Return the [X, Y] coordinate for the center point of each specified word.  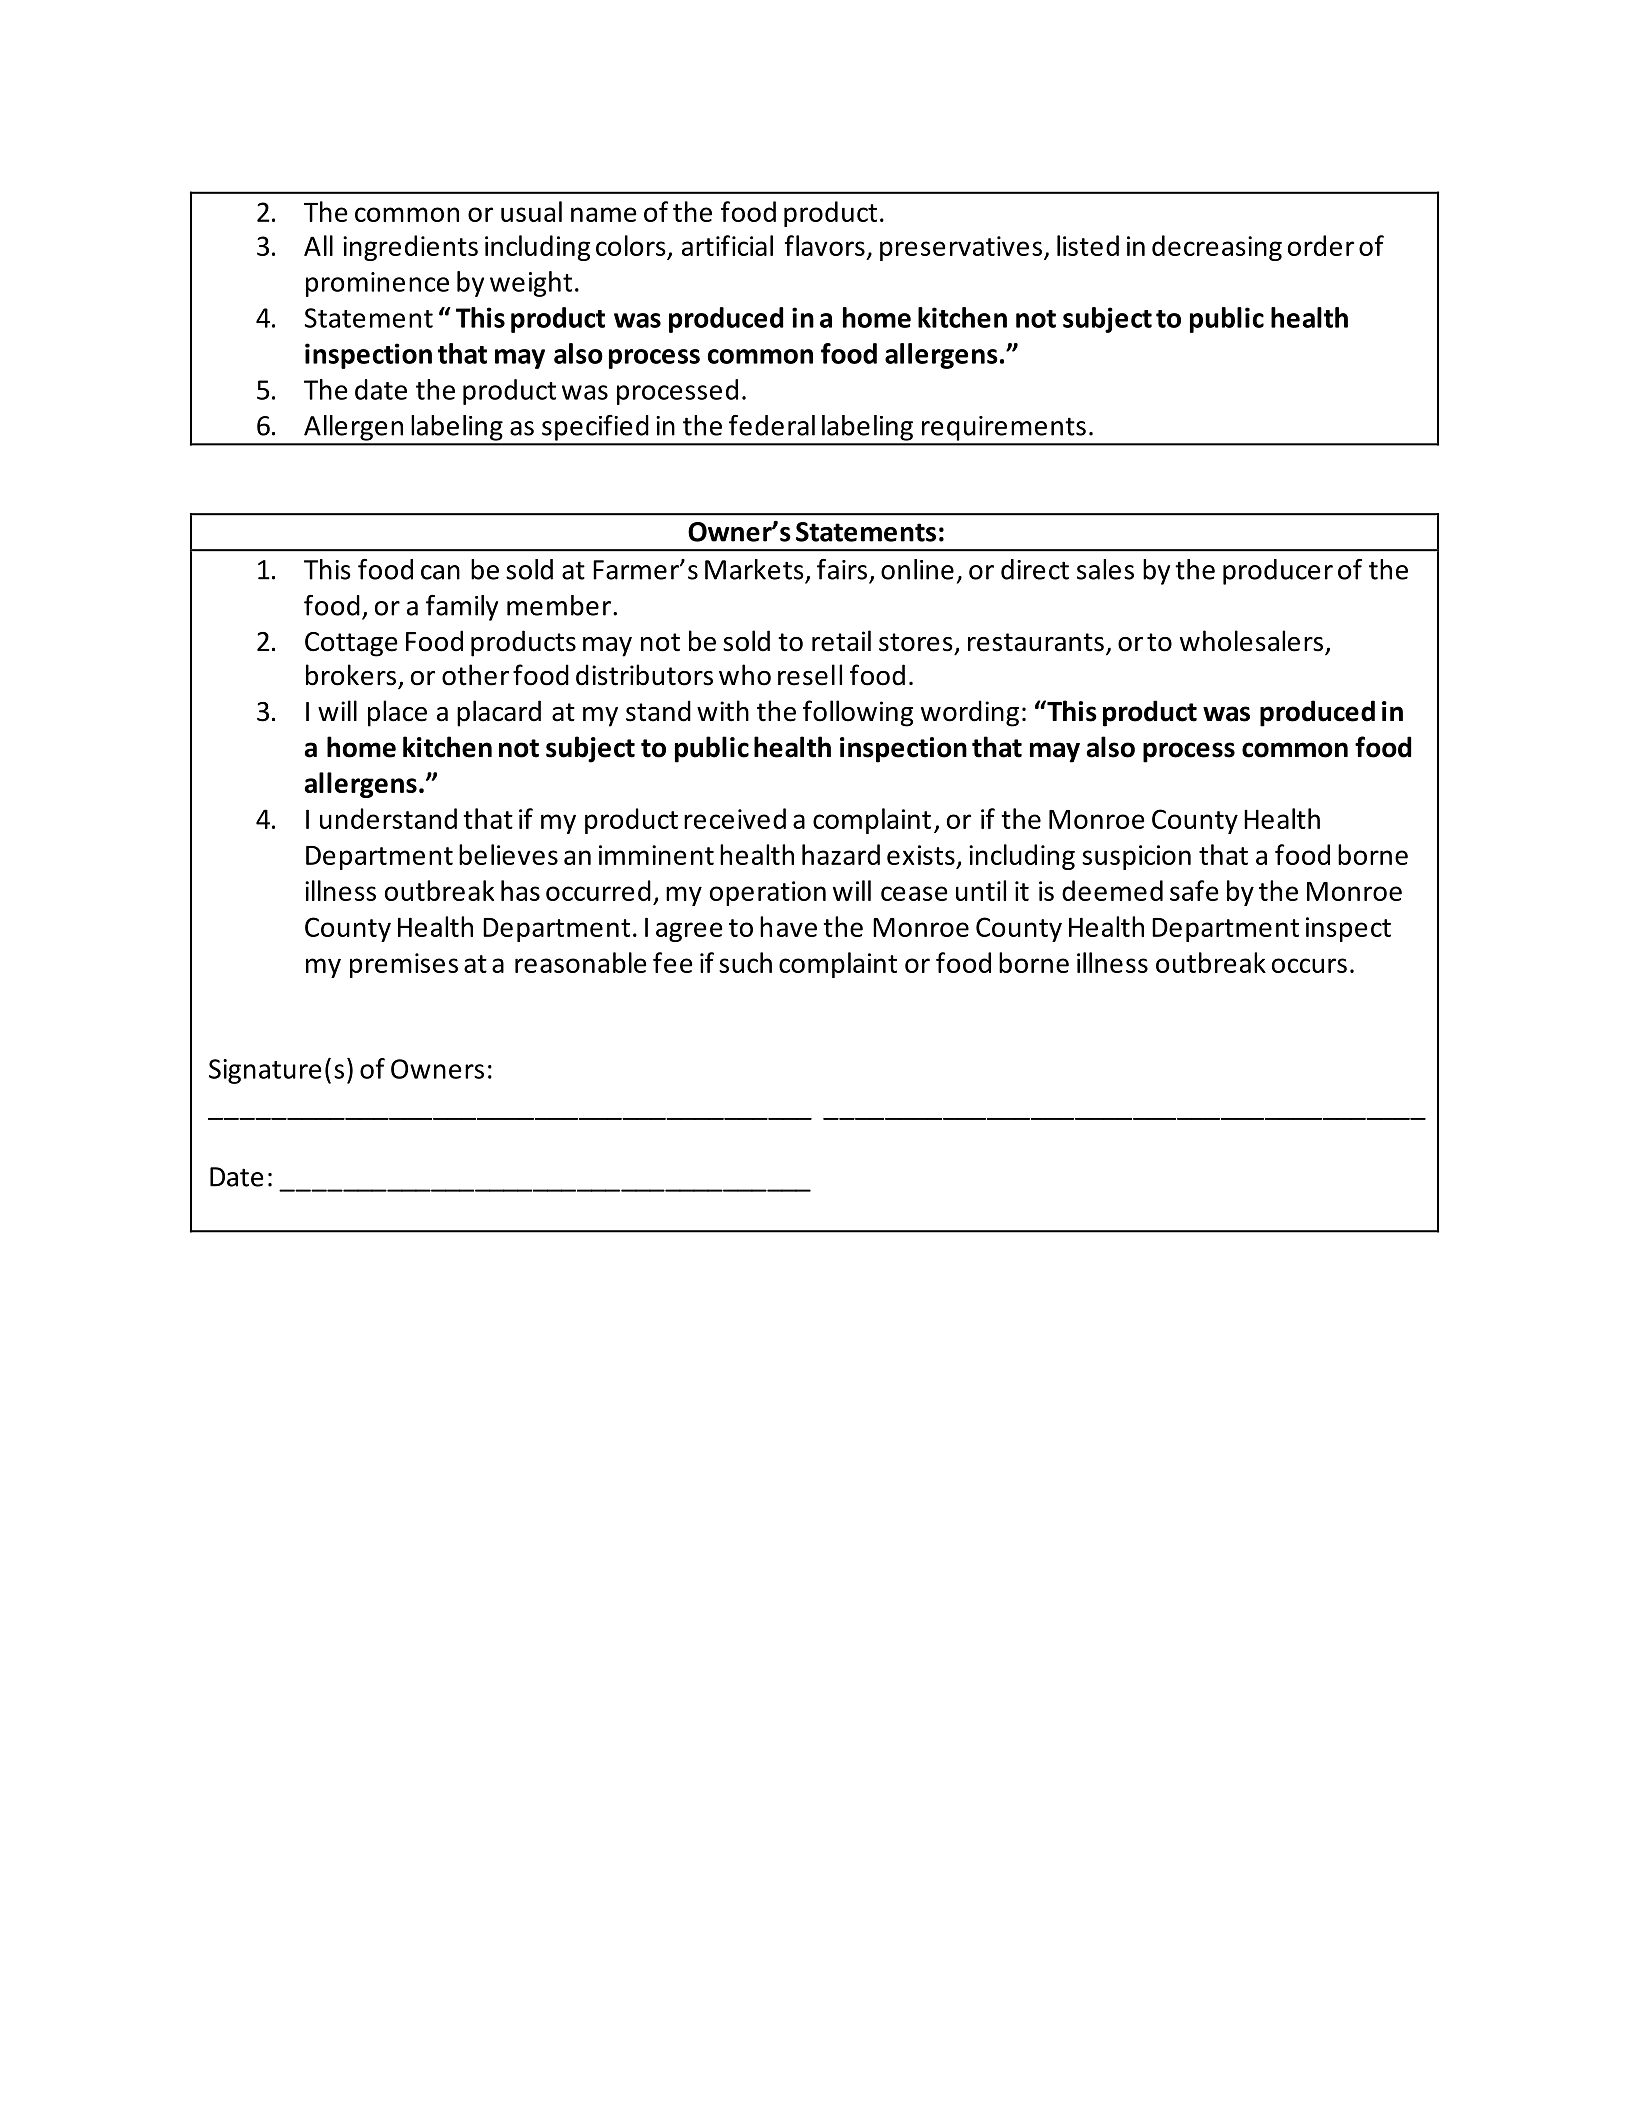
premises [404, 965]
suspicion [1136, 857]
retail [841, 641]
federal [772, 425]
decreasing [1217, 248]
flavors [825, 245]
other [475, 675]
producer [1278, 572]
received [735, 818]
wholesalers [1251, 641]
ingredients [410, 248]
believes [508, 854]
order [1321, 245]
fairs [842, 569]
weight [531, 284]
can [440, 572]
